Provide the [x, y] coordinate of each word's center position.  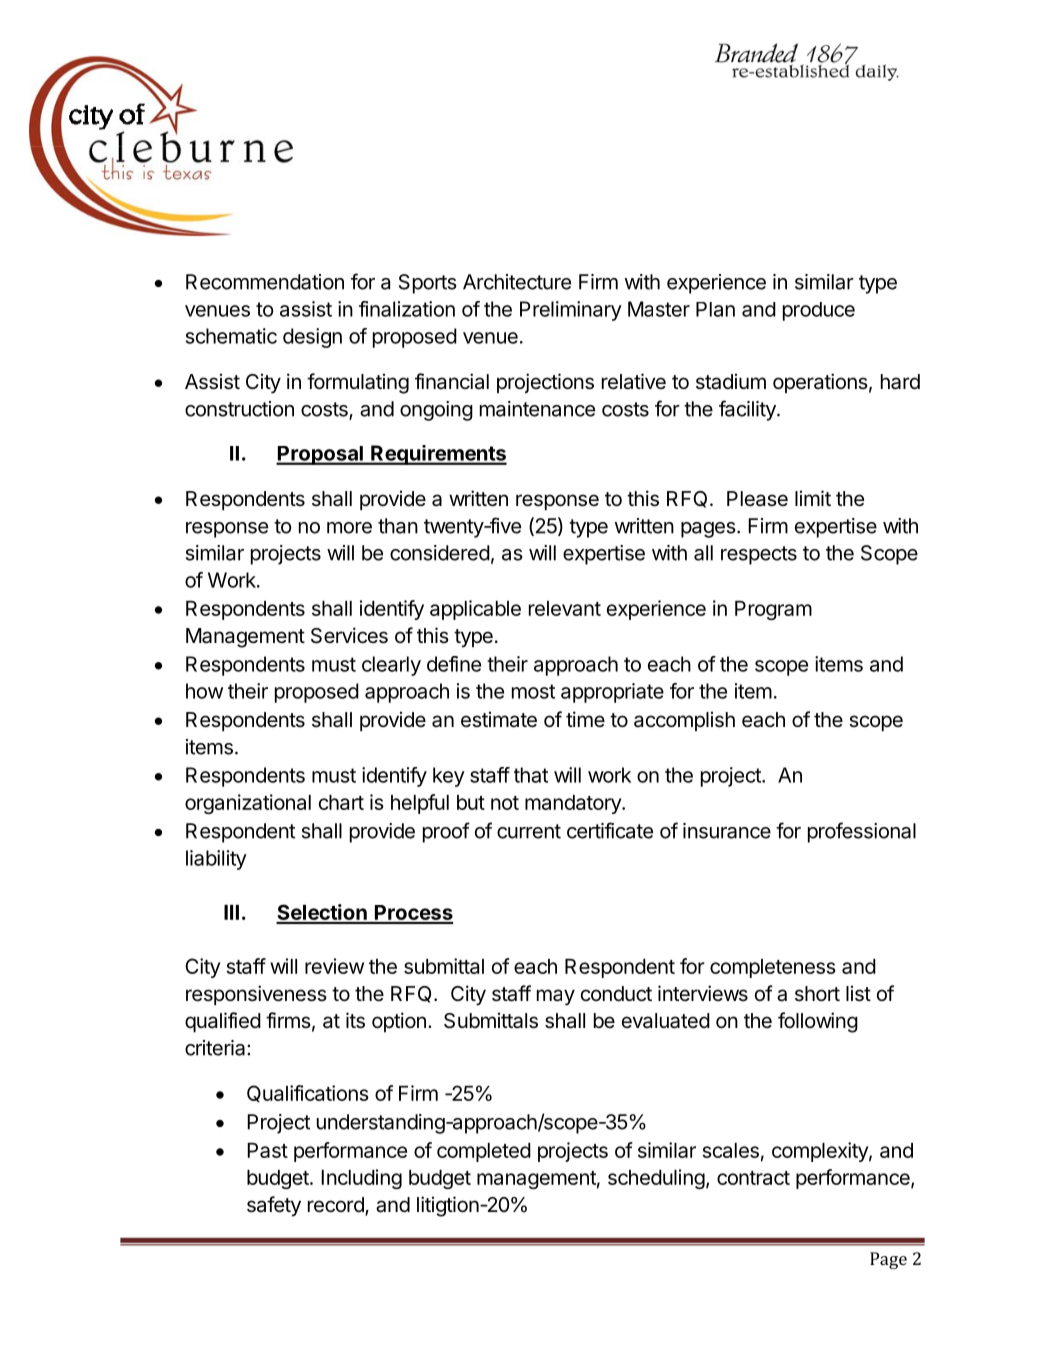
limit [813, 498]
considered [440, 553]
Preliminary [571, 311]
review [334, 966]
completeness [773, 968]
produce [819, 311]
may [556, 997]
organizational [248, 804]
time [585, 719]
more [349, 528]
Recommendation [265, 282]
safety [274, 1206]
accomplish [684, 721]
